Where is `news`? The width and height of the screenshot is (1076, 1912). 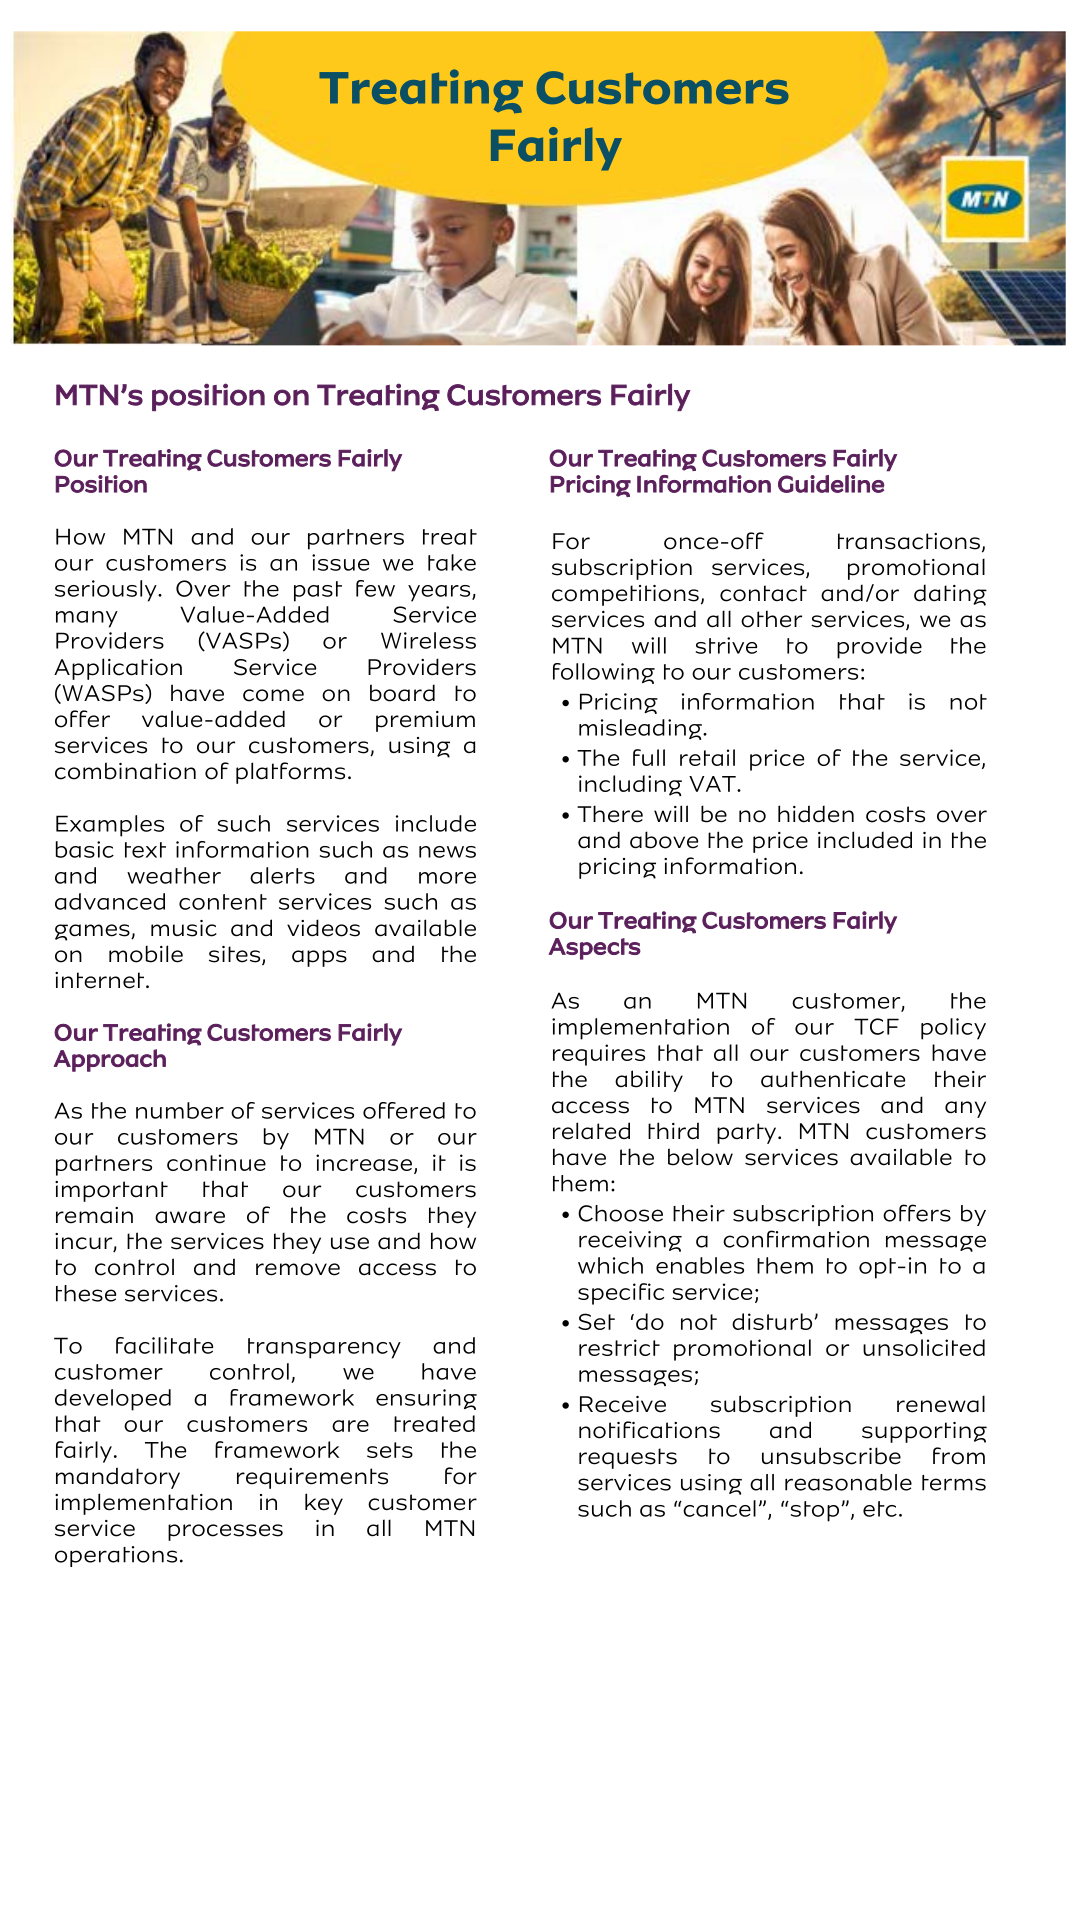
news is located at coordinates (447, 852).
